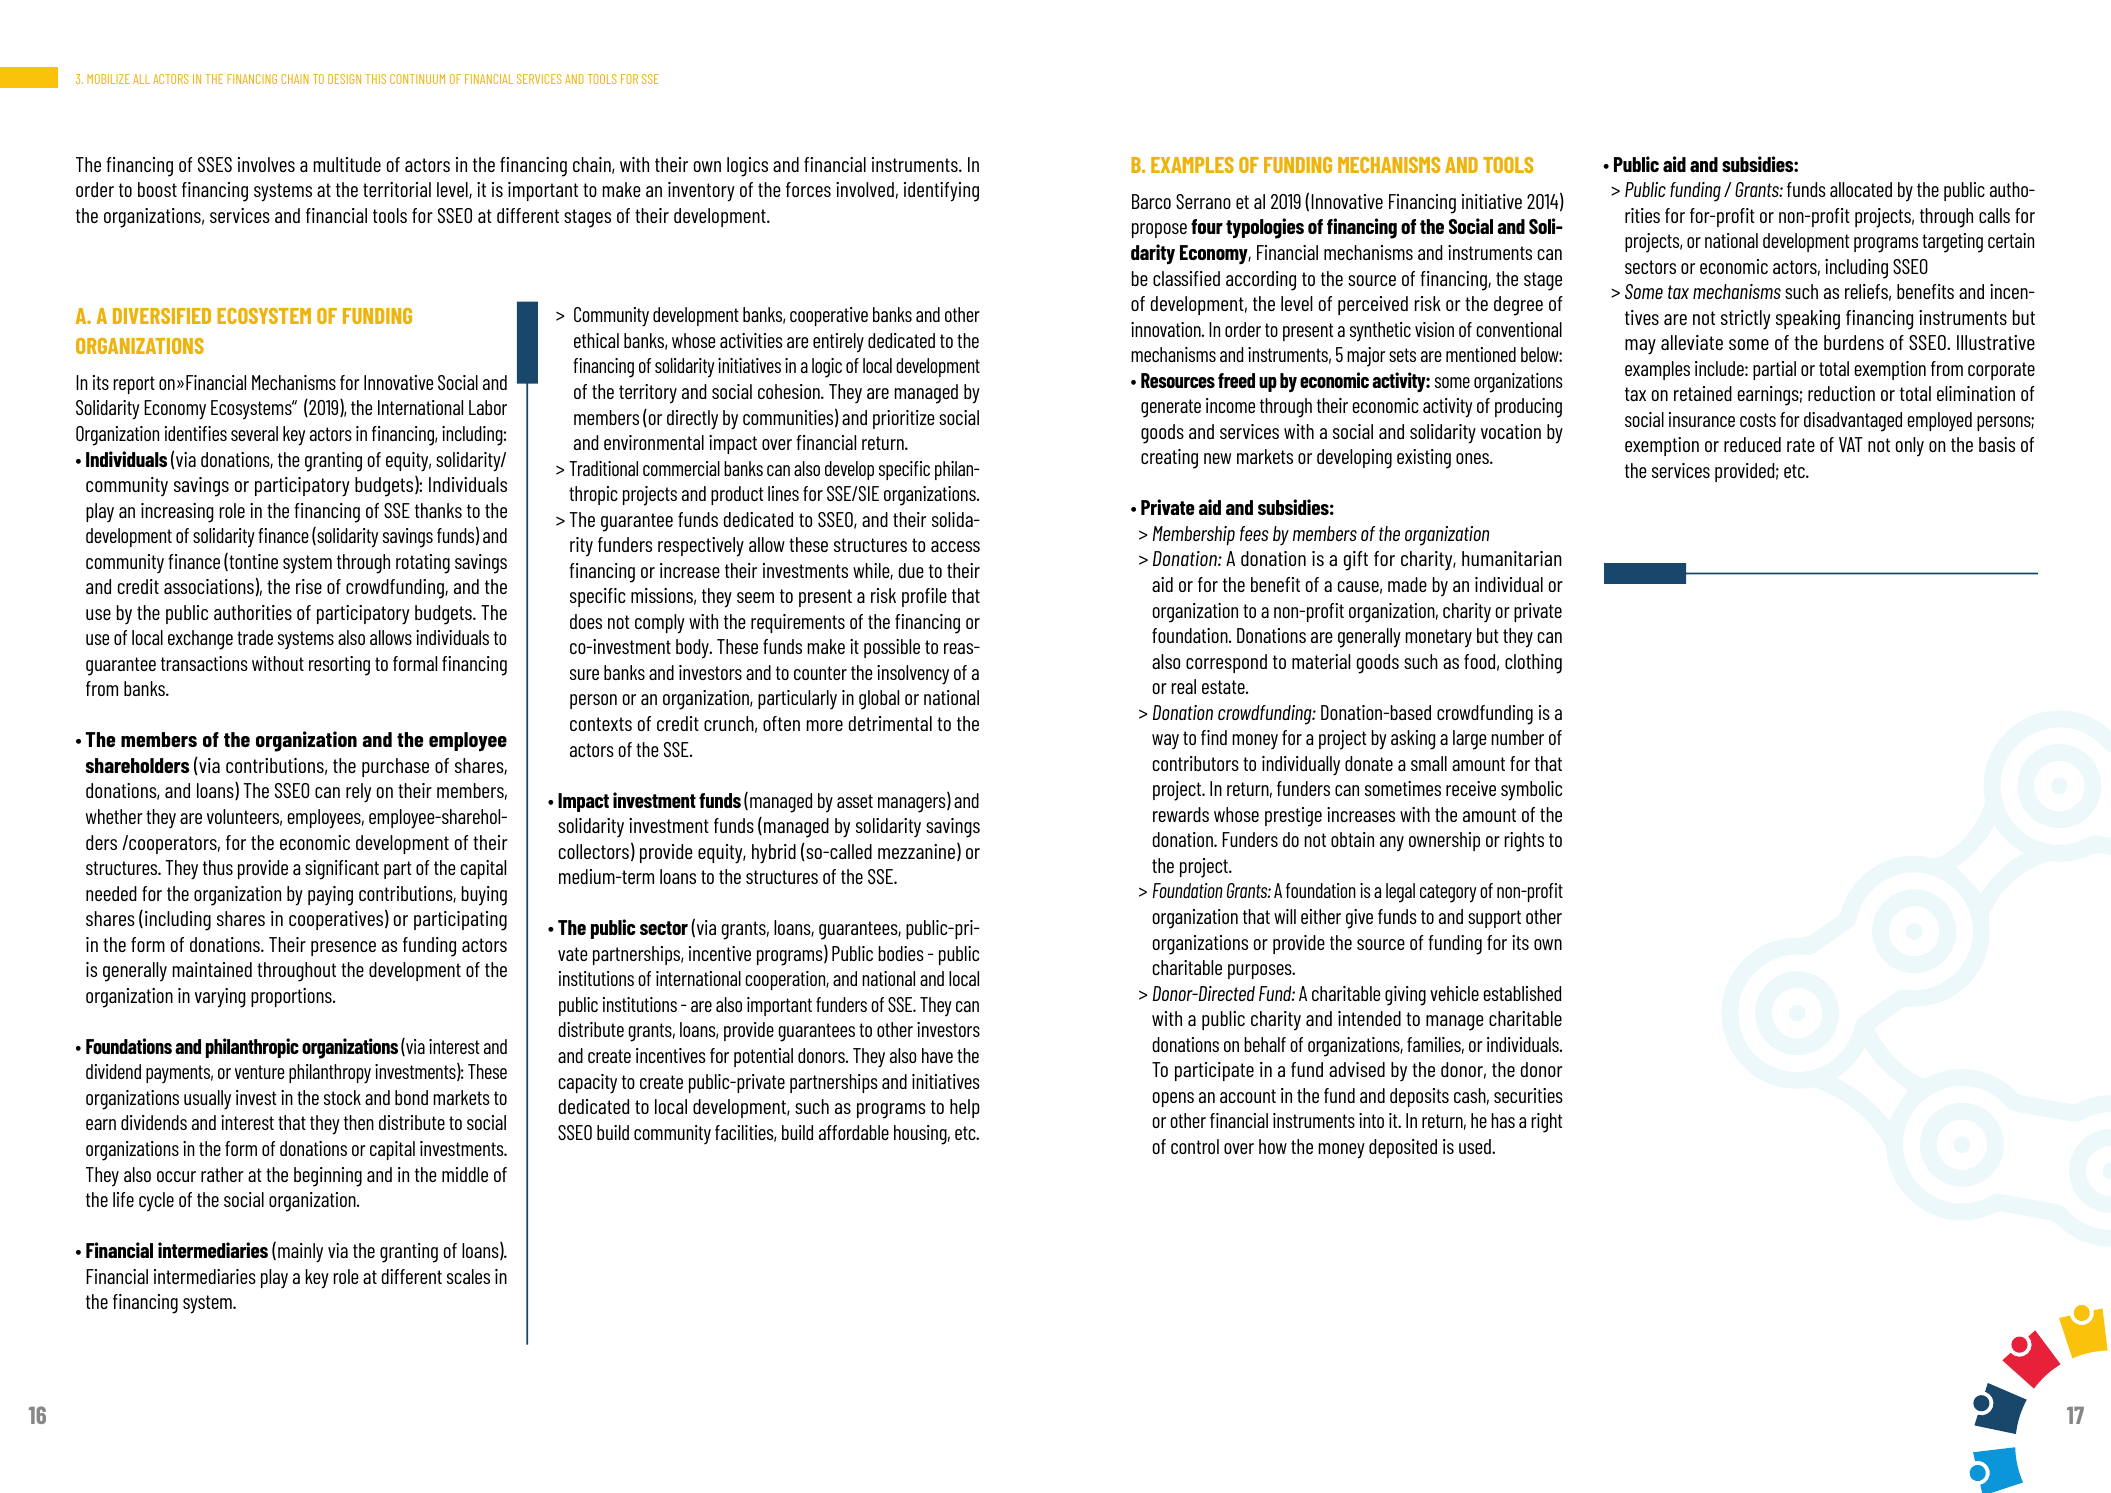  I want to click on DESIGN, so click(344, 79).
